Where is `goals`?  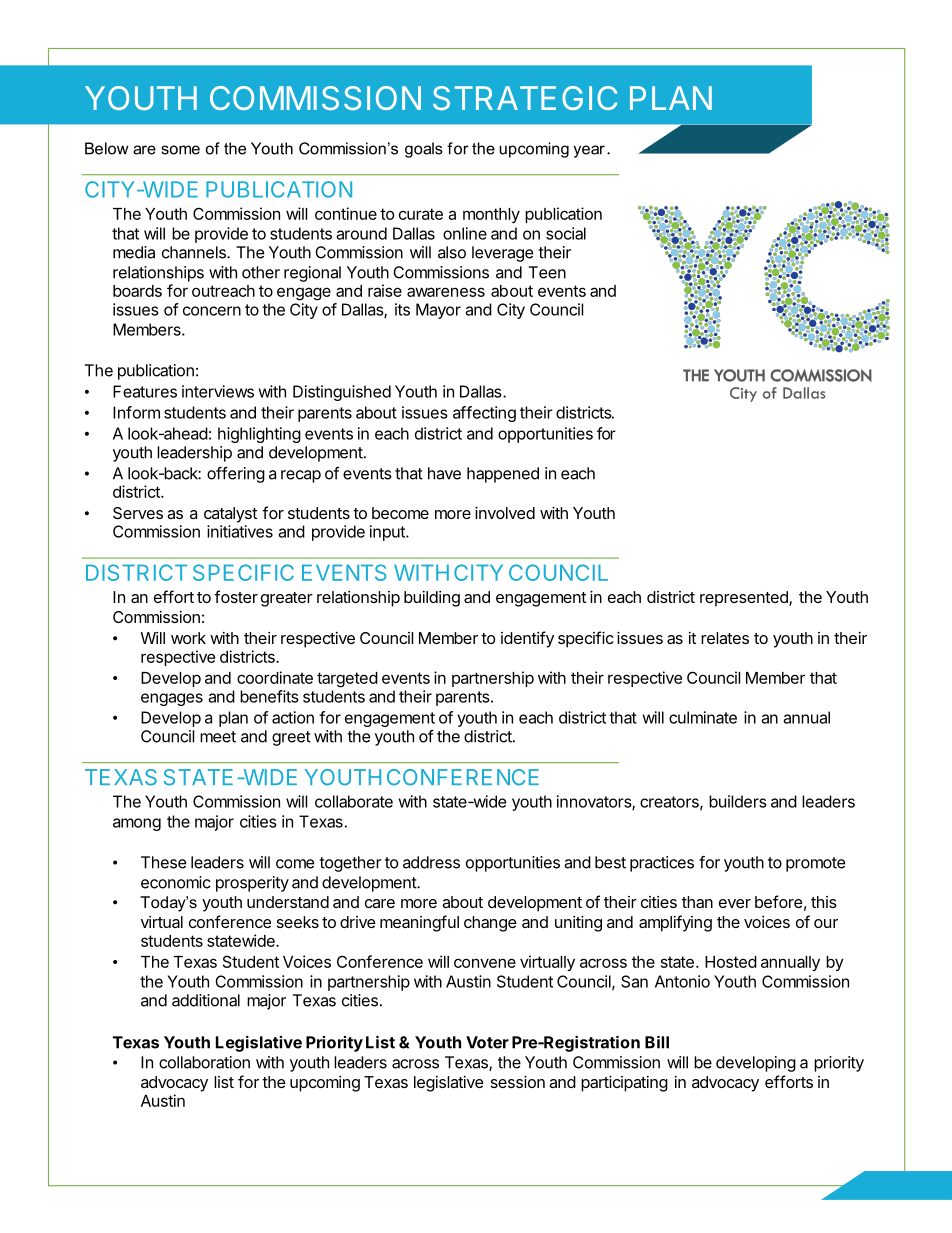
goals is located at coordinates (424, 150).
